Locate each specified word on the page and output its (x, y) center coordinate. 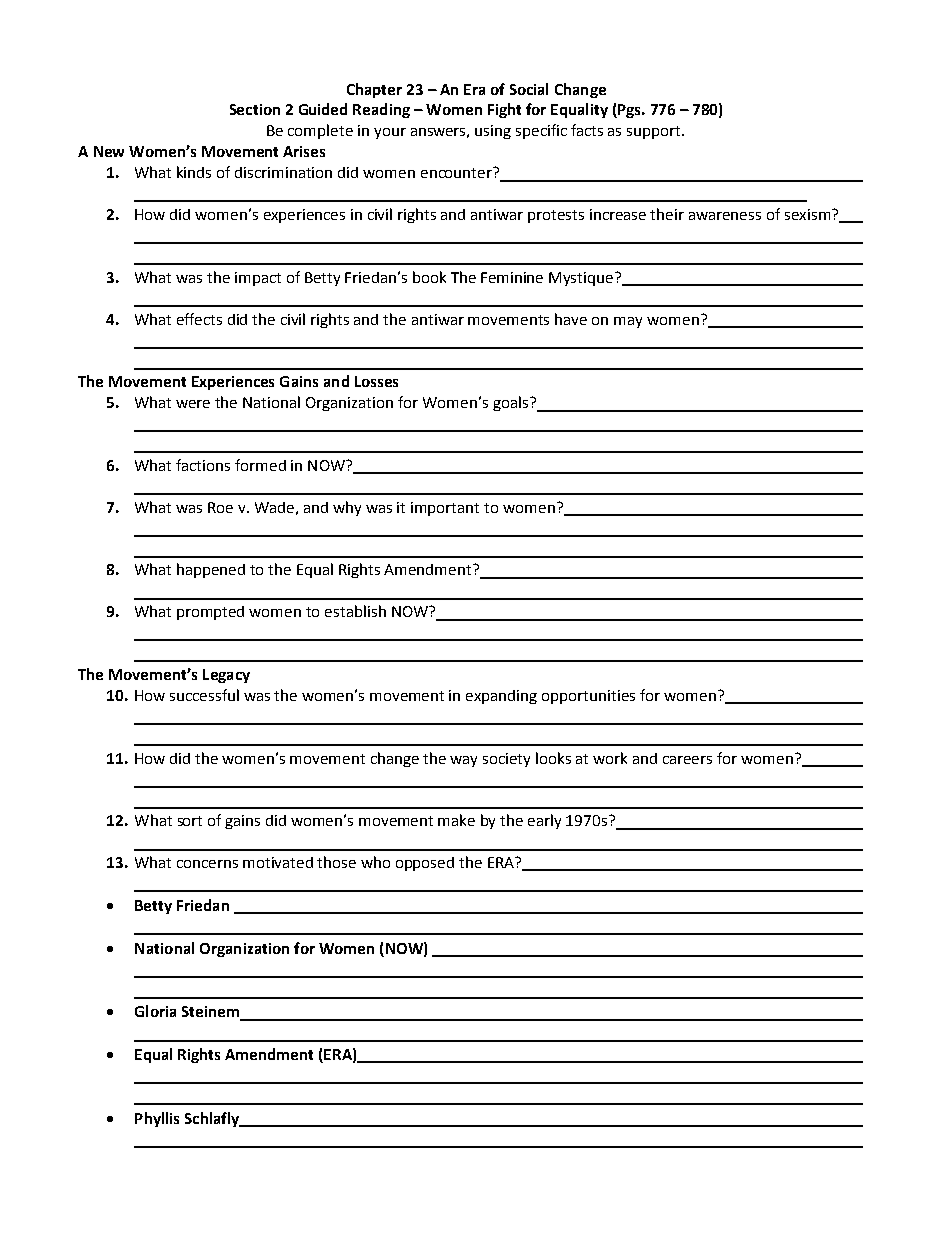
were (193, 404)
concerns (207, 864)
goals (510, 403)
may (628, 322)
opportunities (588, 697)
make (456, 820)
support (655, 132)
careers (687, 760)
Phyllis (157, 1119)
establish (355, 611)
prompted (210, 613)
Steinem (211, 1013)
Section (255, 109)
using (493, 132)
